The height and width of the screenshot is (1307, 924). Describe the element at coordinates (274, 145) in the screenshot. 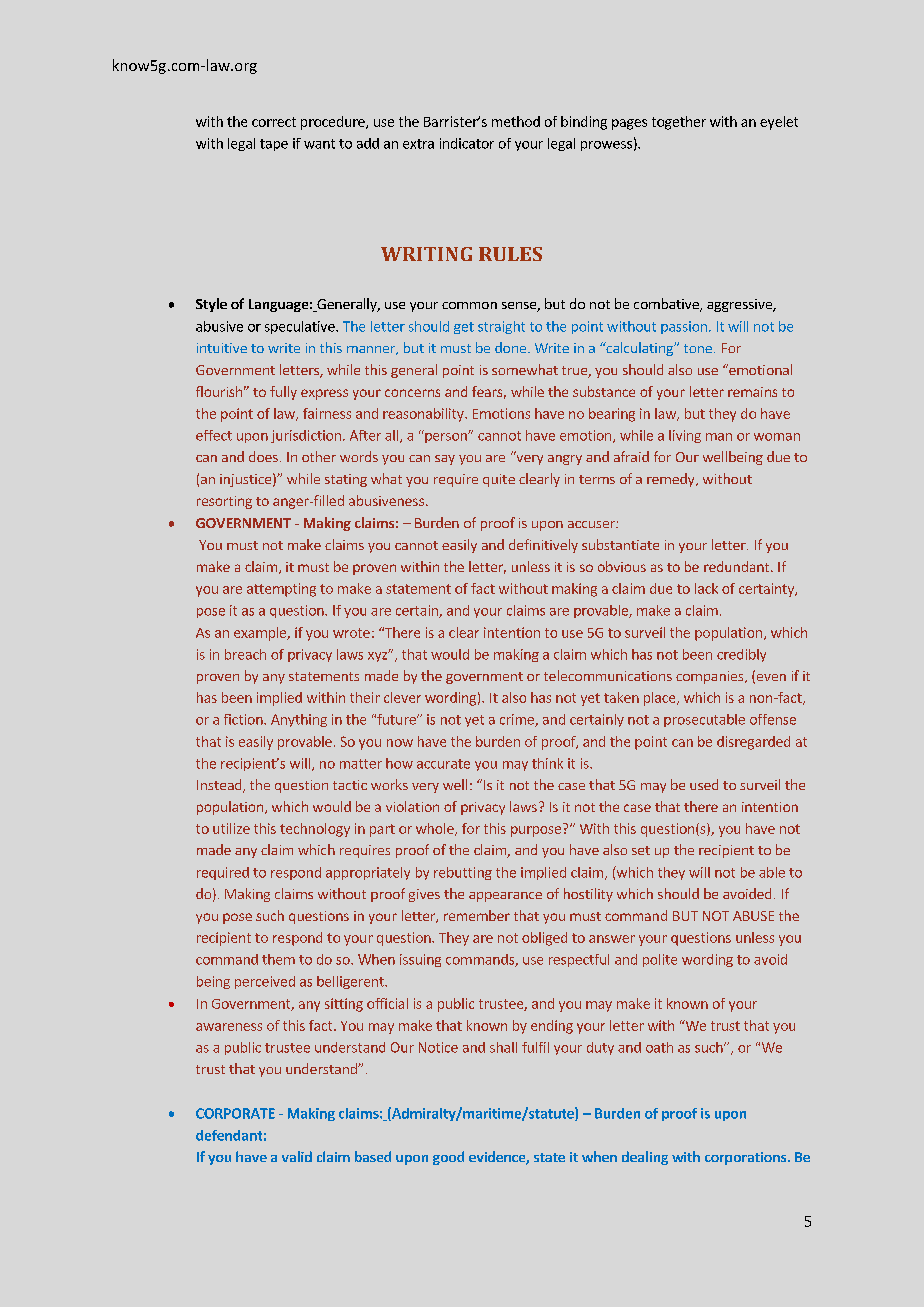

I see `tape` at that location.
